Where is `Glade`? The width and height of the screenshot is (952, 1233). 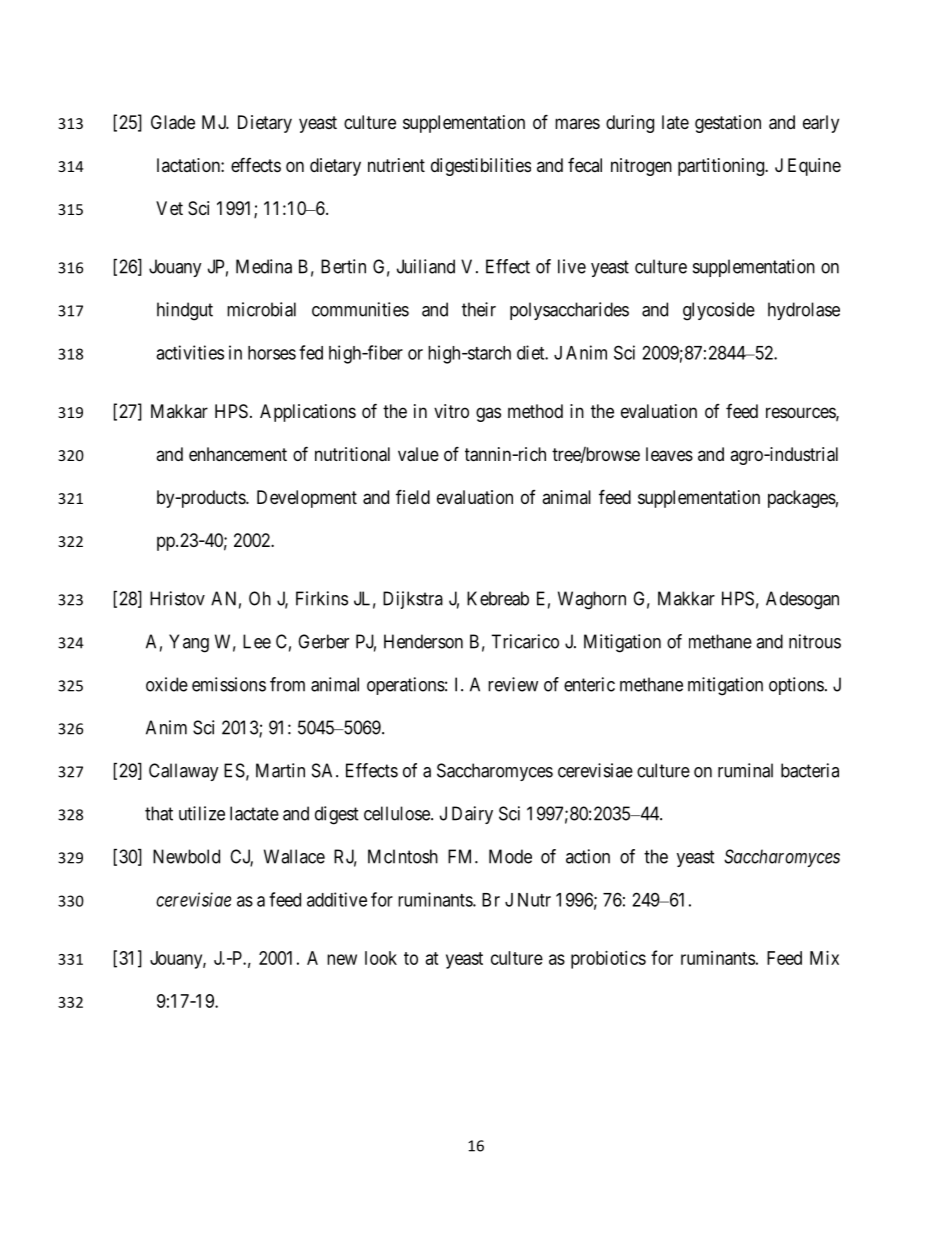 Glade is located at coordinates (173, 122).
